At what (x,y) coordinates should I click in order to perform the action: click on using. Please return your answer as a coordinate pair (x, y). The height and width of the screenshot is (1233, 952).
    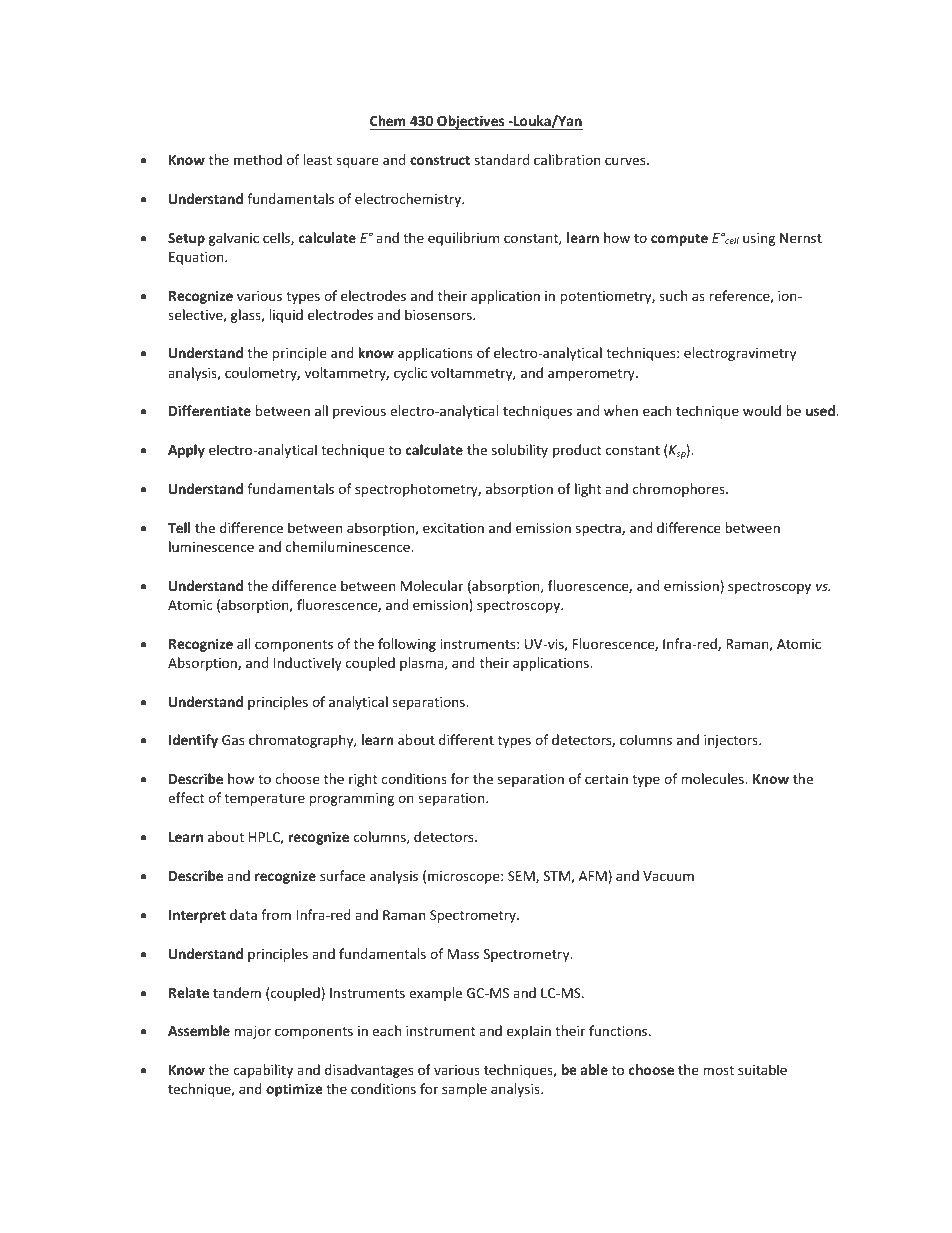
    Looking at the image, I should click on (759, 239).
